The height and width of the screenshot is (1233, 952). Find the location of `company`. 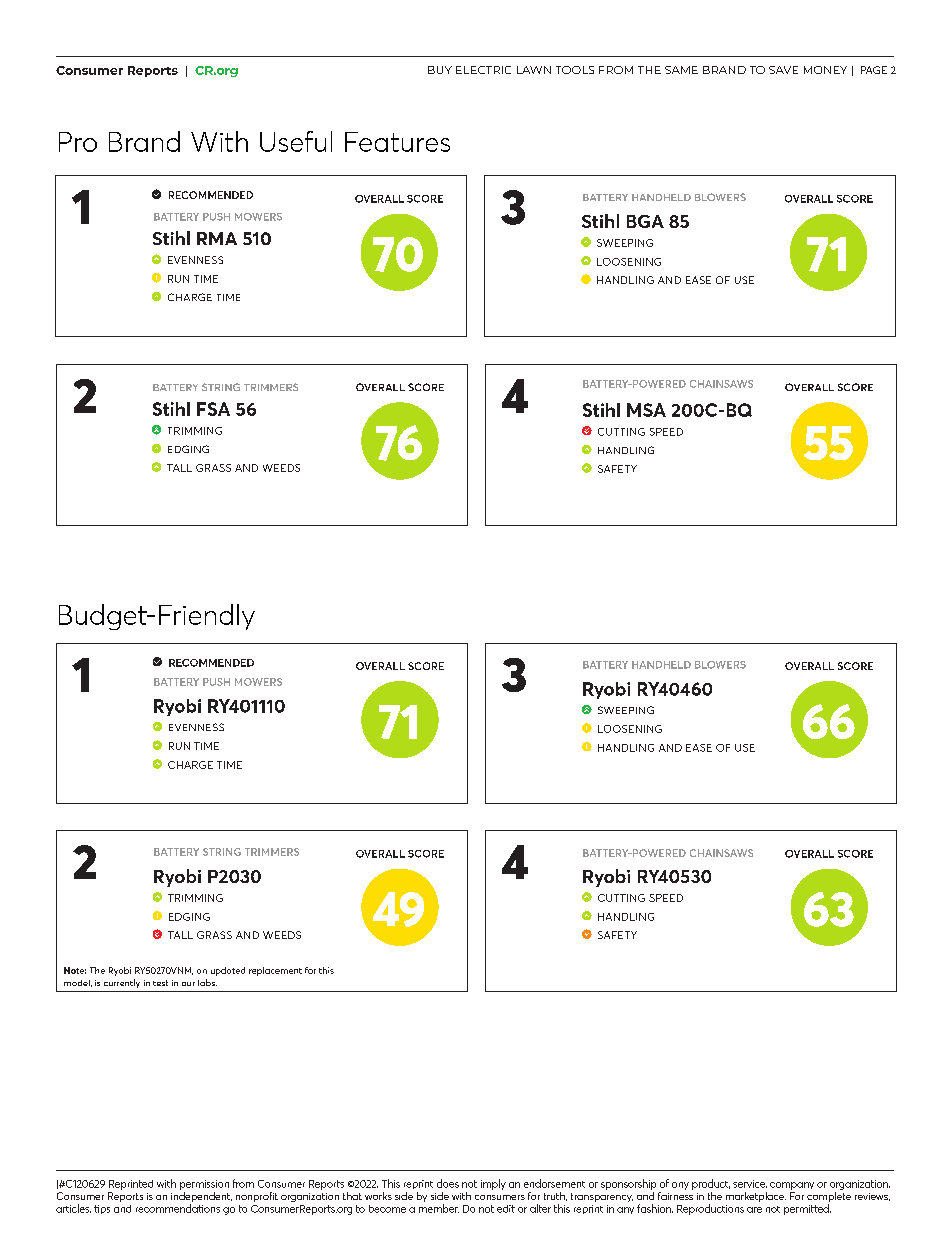

company is located at coordinates (792, 1186).
